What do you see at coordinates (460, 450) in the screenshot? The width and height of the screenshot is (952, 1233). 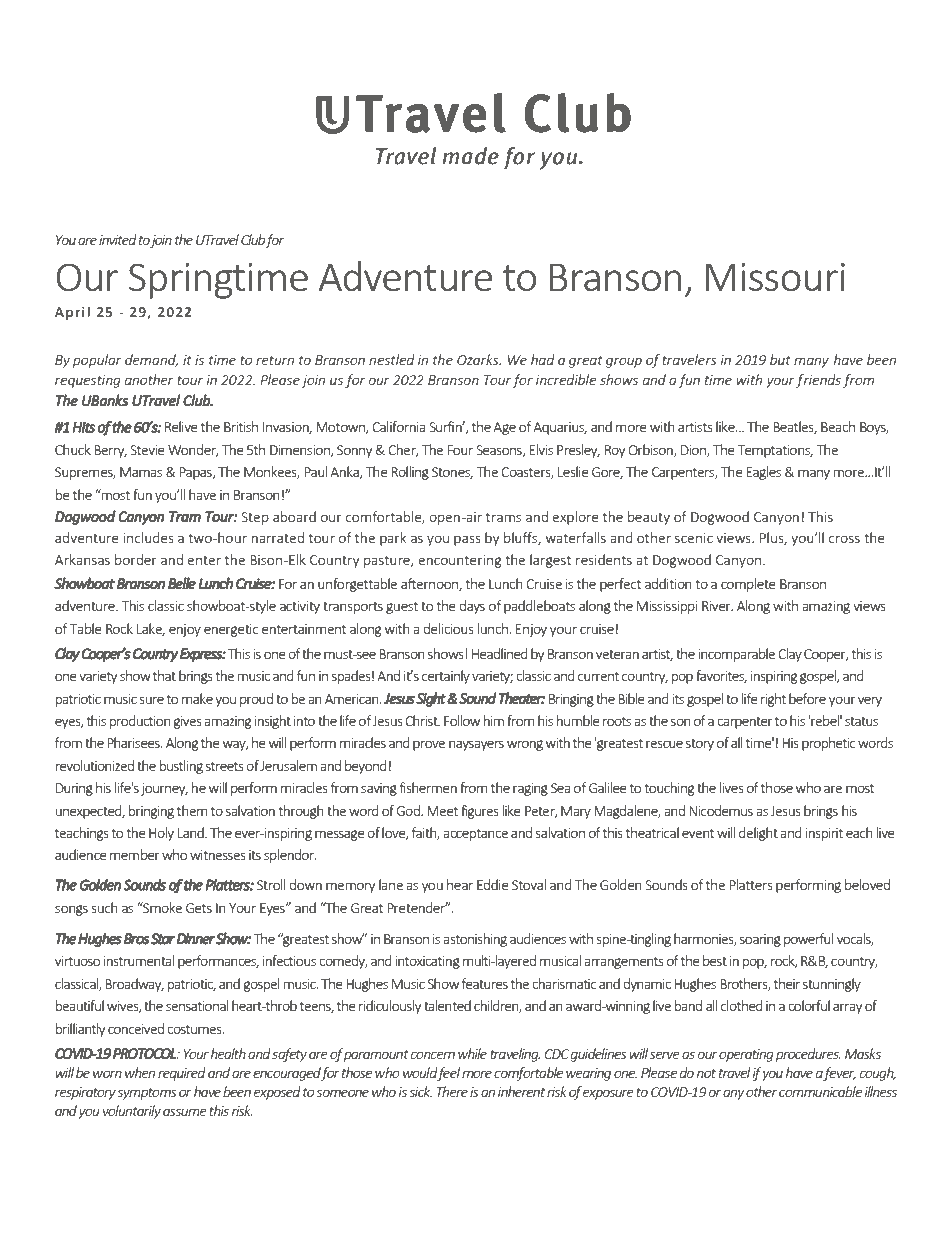 I see `Four` at bounding box center [460, 450].
